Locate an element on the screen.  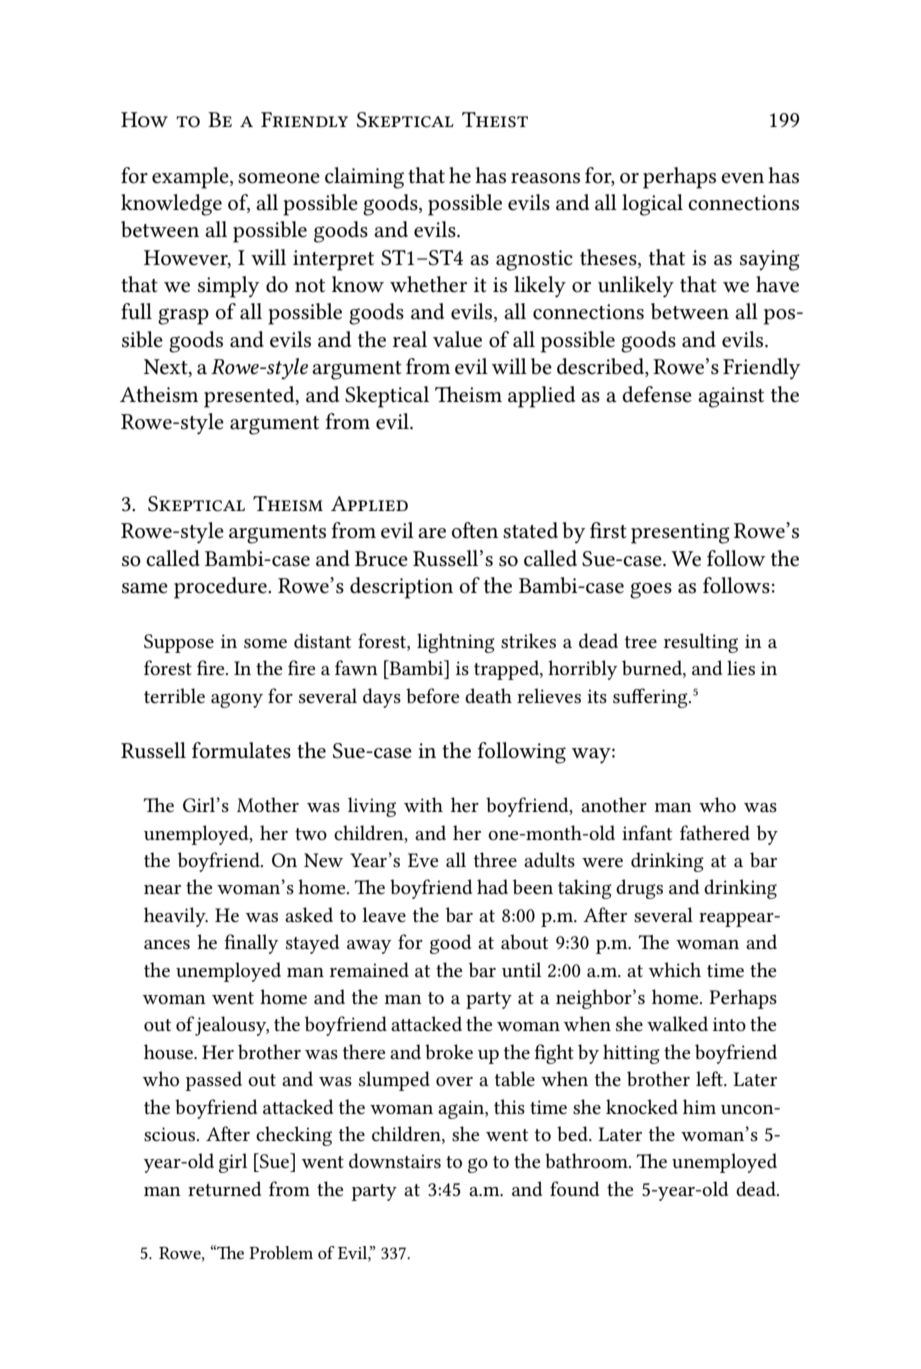
defense is located at coordinates (657, 394).
